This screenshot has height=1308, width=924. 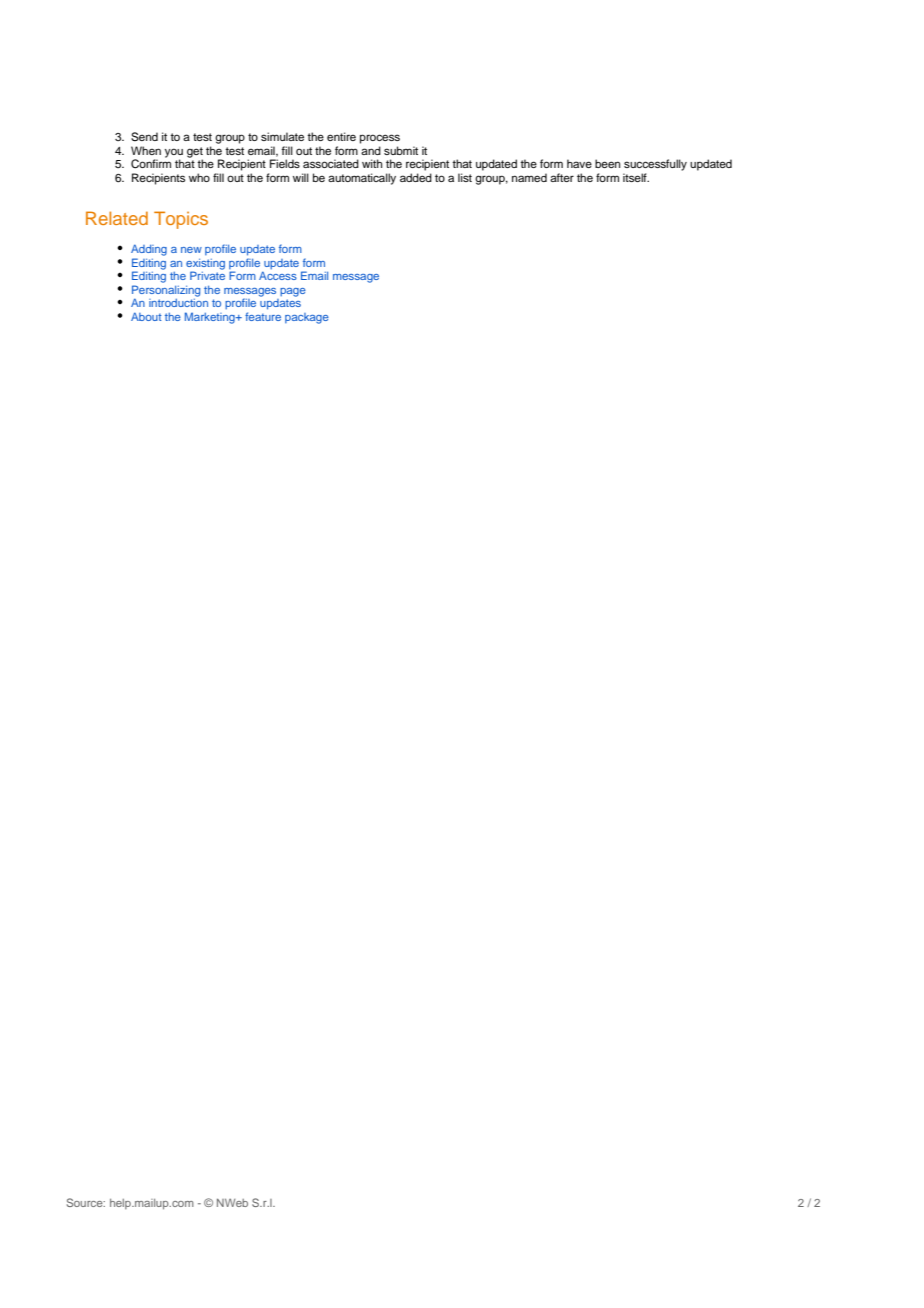 I want to click on Source, so click(x=86, y=1202).
